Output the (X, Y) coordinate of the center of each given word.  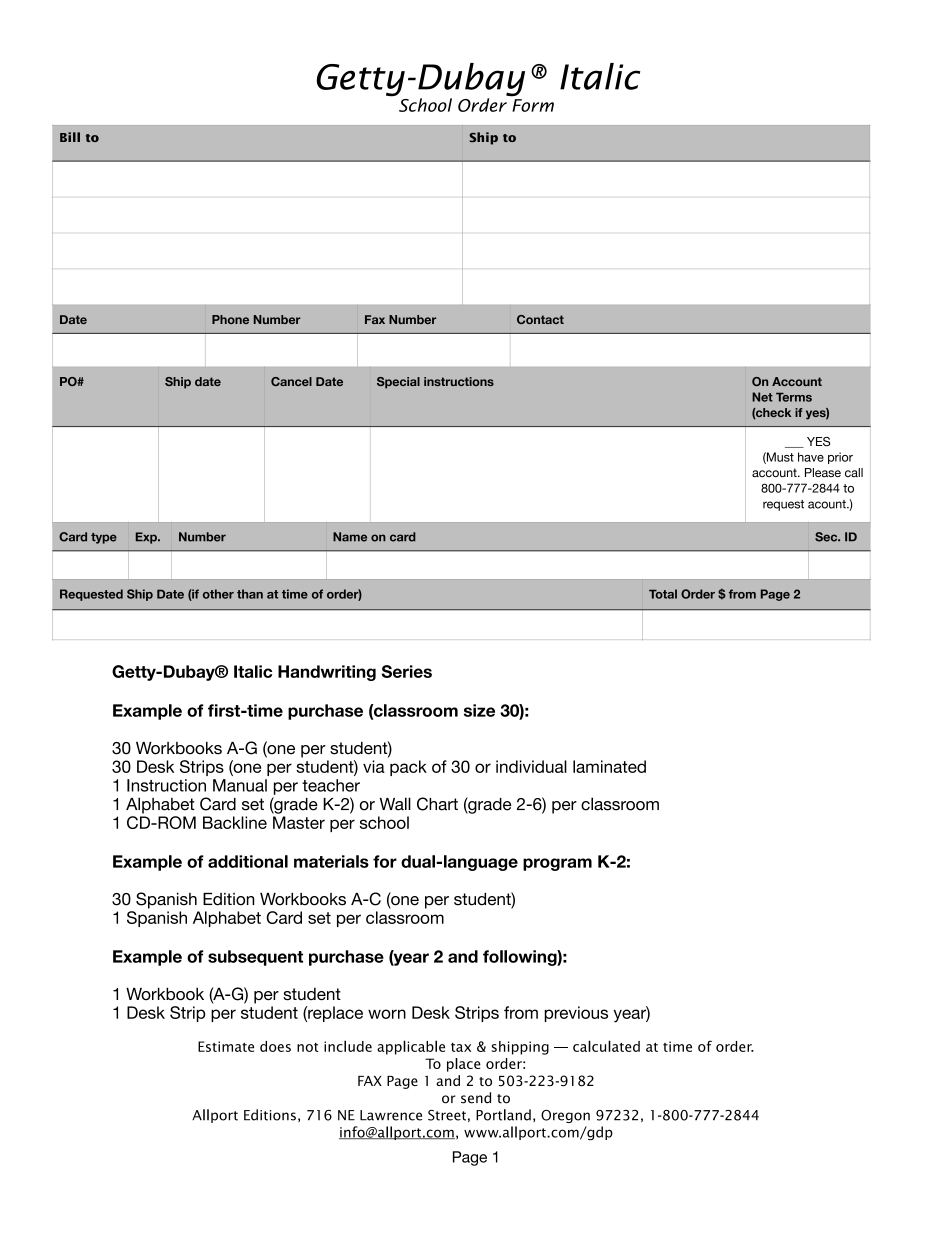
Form (533, 105)
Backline (235, 822)
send (476, 1098)
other (218, 594)
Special (398, 383)
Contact (540, 319)
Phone (230, 319)
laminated (609, 766)
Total (663, 594)
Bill (70, 137)
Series (407, 671)
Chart (437, 804)
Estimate (226, 1046)
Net (762, 397)
